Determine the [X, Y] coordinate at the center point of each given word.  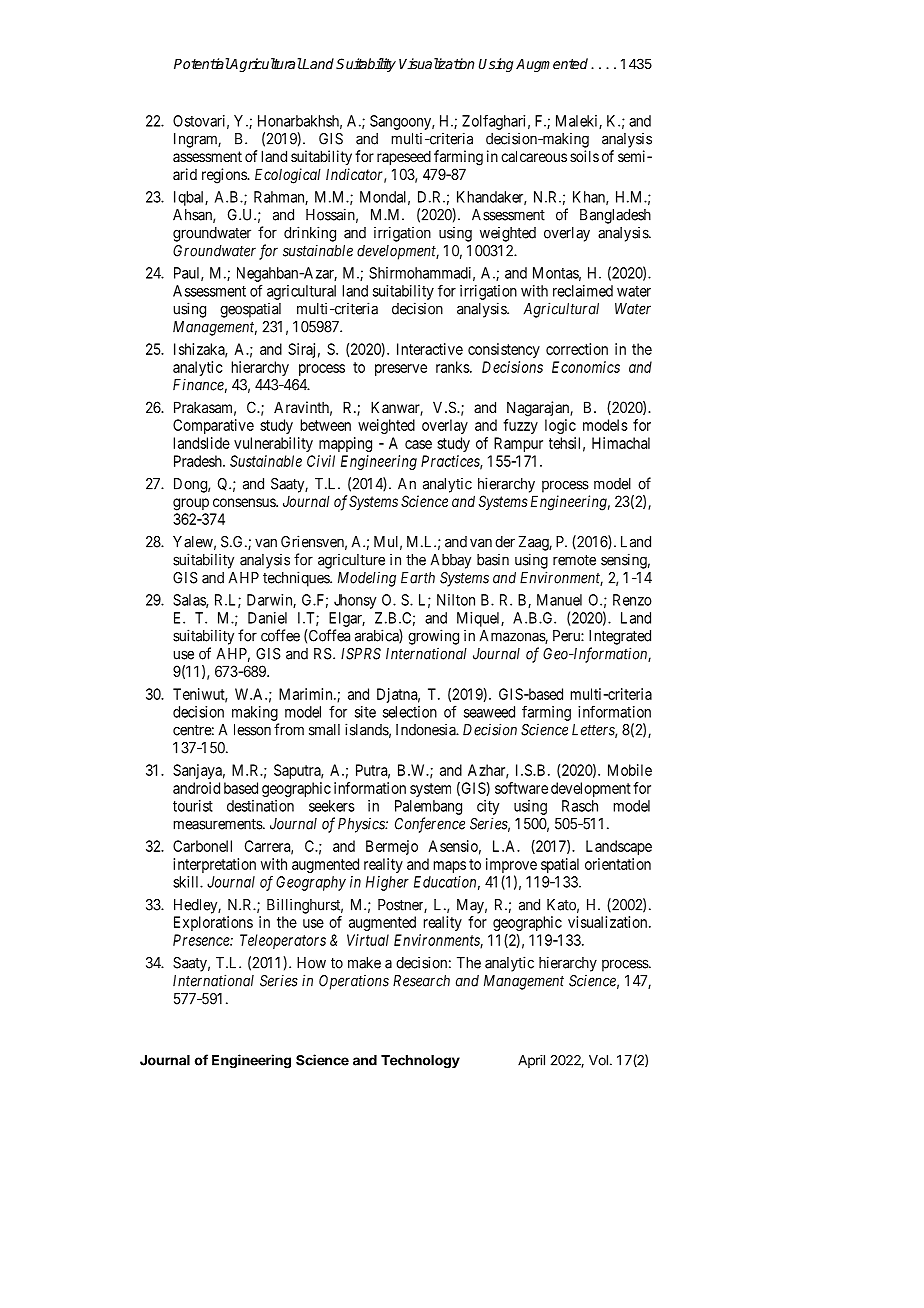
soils [584, 156]
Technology [420, 1062]
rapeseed [404, 157]
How [311, 963]
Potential [202, 63]
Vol [598, 1060]
